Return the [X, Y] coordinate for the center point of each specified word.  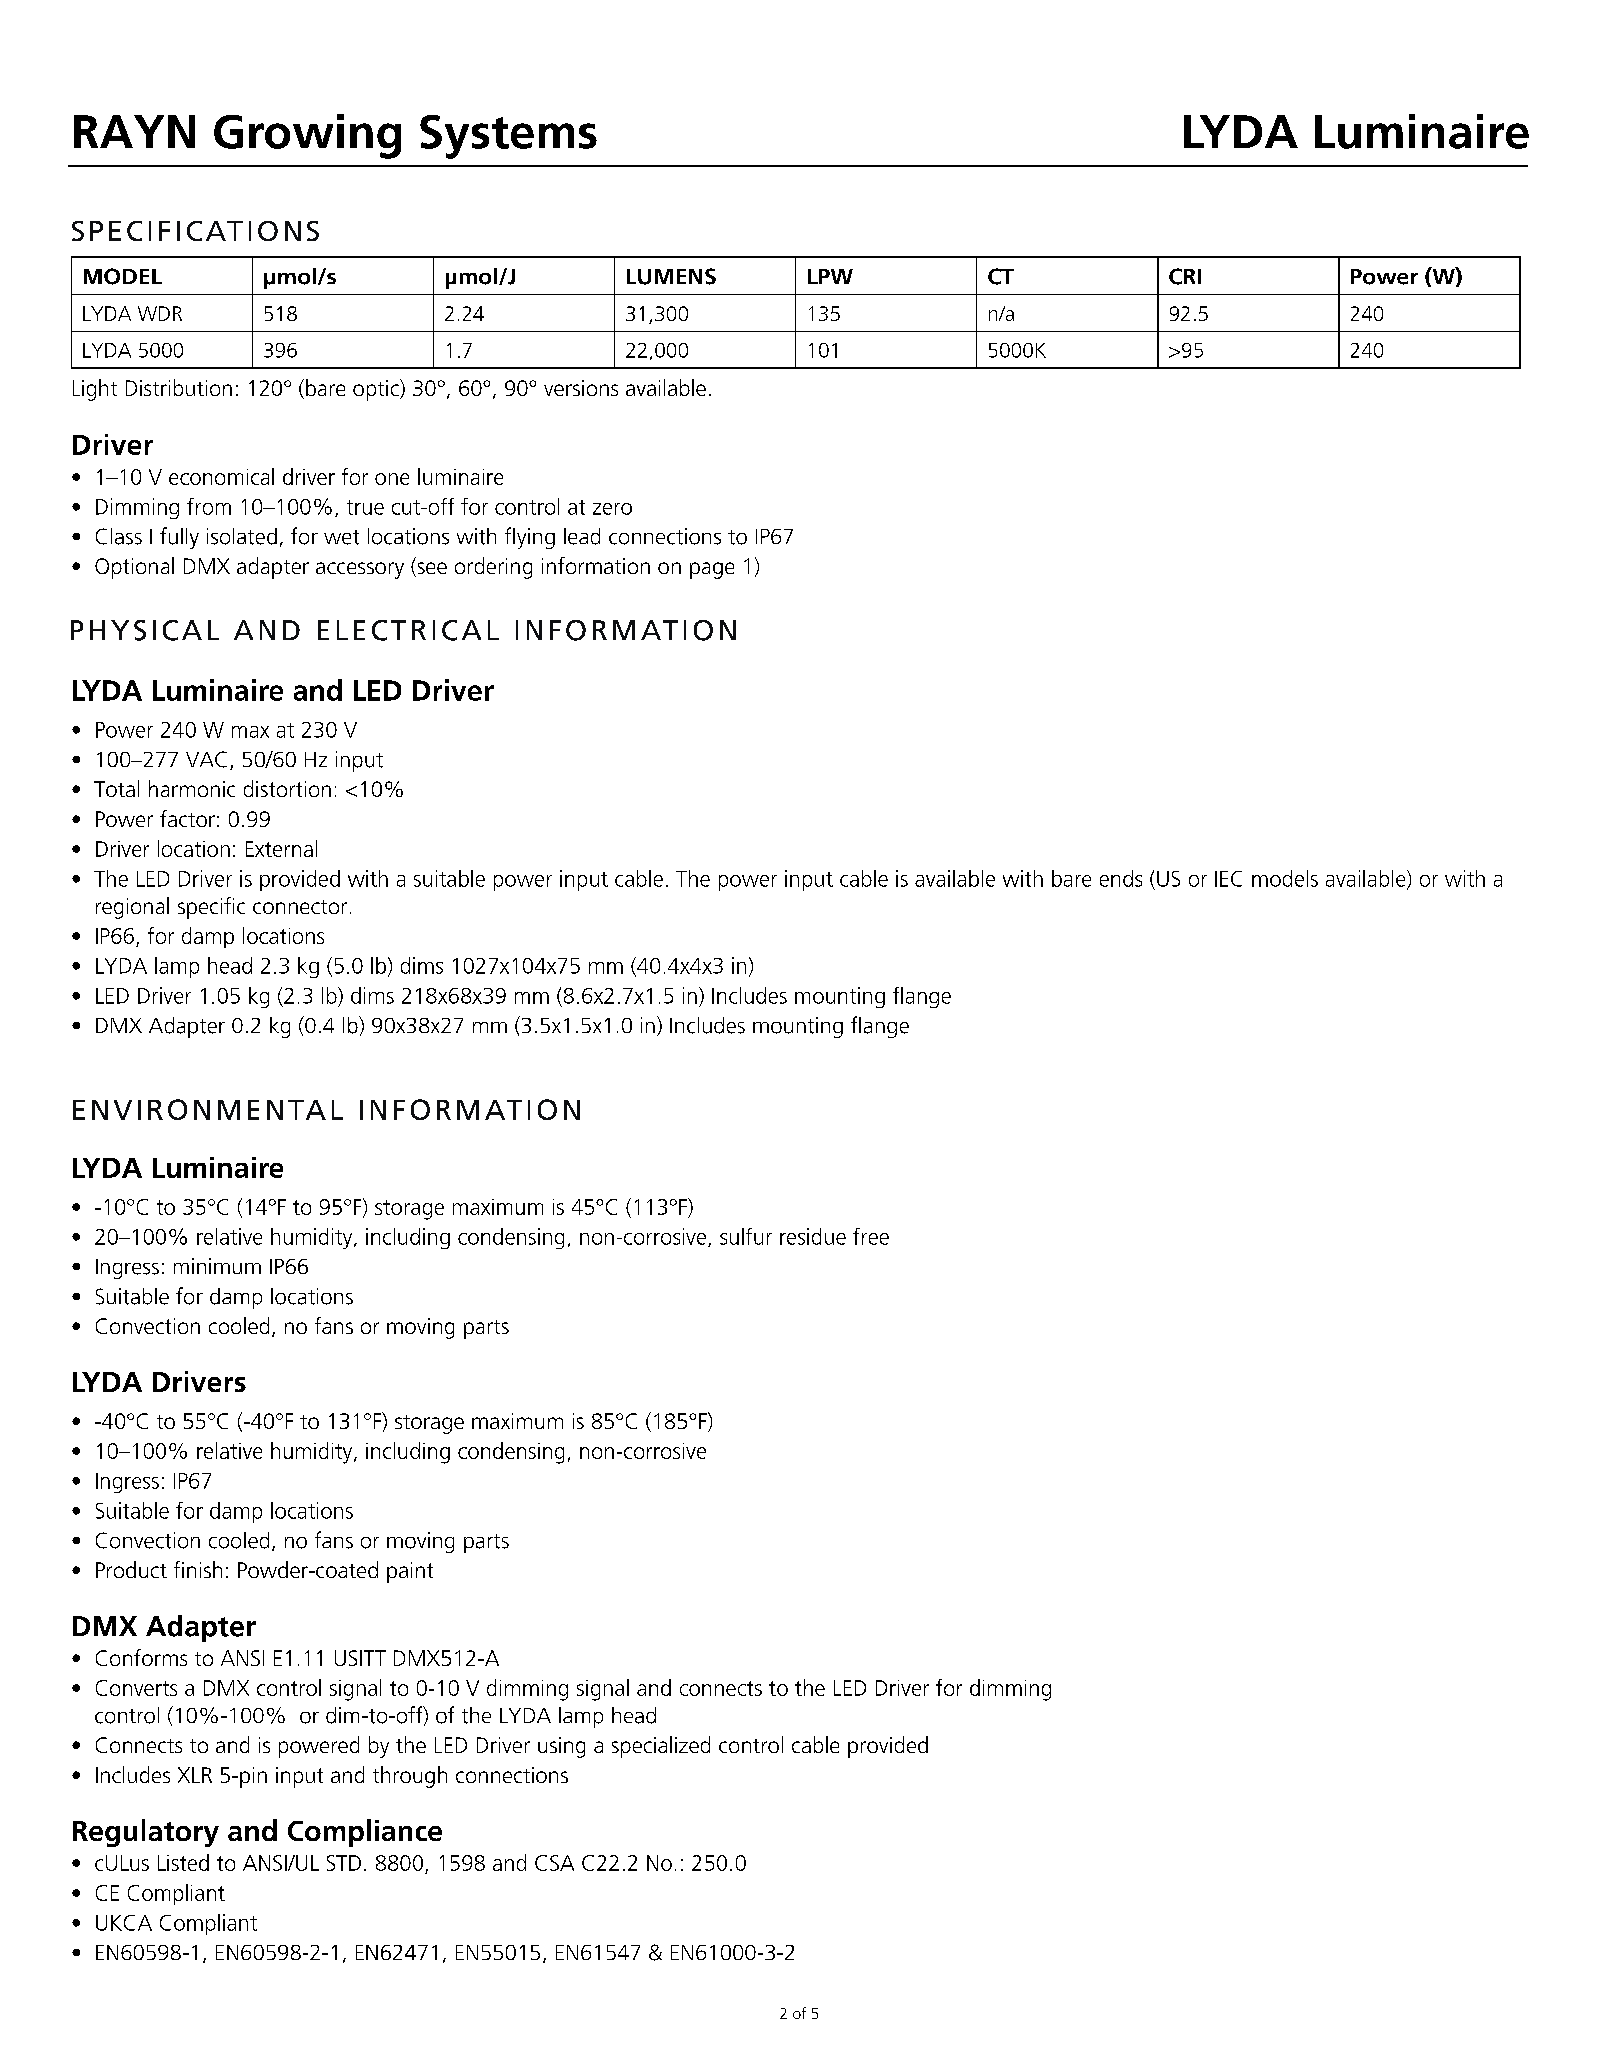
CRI [1185, 276]
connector [300, 907]
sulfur [746, 1236]
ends [1121, 878]
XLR [195, 1775]
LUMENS [671, 276]
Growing [307, 136]
